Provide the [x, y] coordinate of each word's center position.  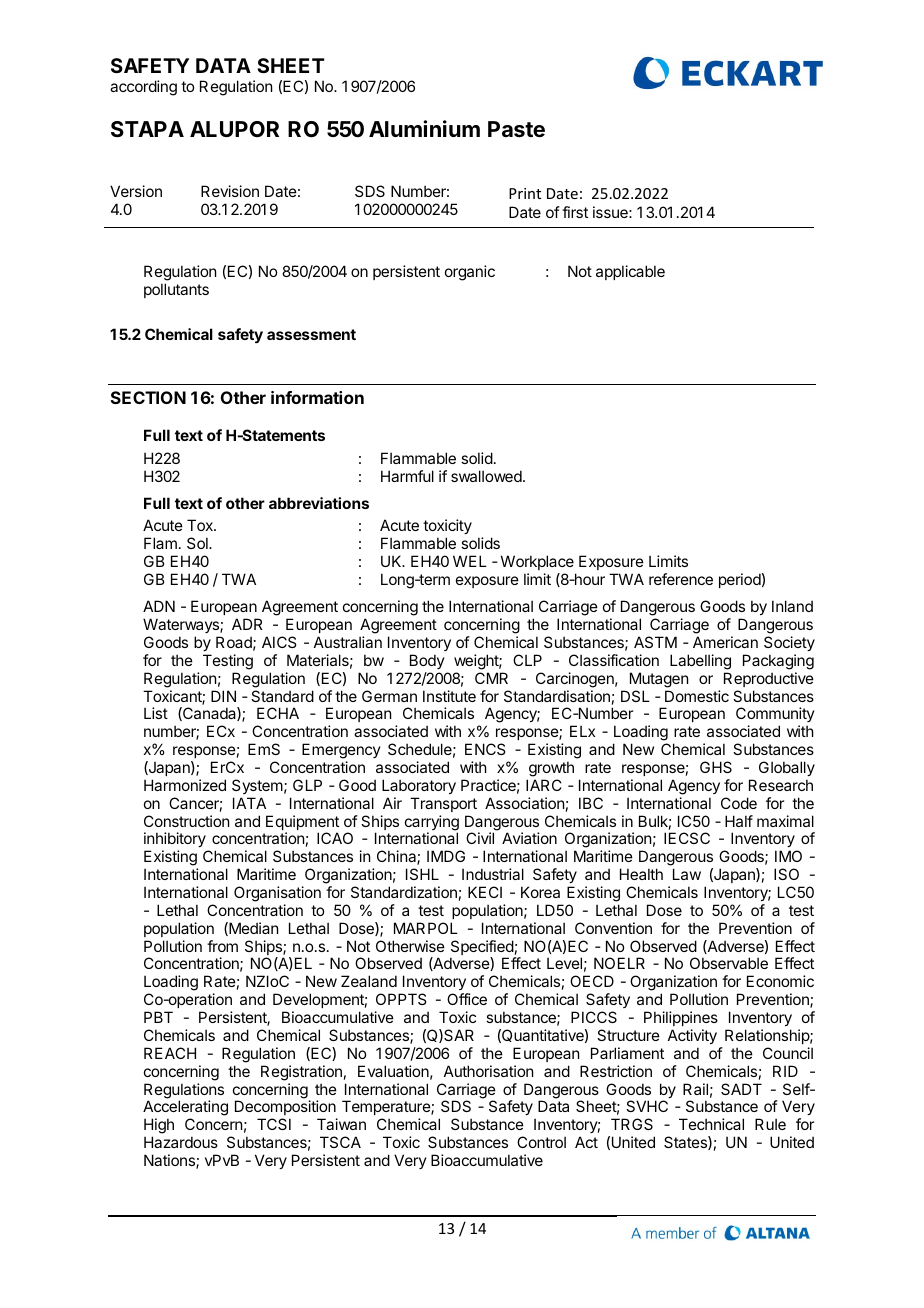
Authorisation [488, 1071]
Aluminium [424, 128]
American [725, 642]
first [575, 212]
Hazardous [181, 1142]
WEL [470, 561]
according [143, 88]
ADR [247, 624]
